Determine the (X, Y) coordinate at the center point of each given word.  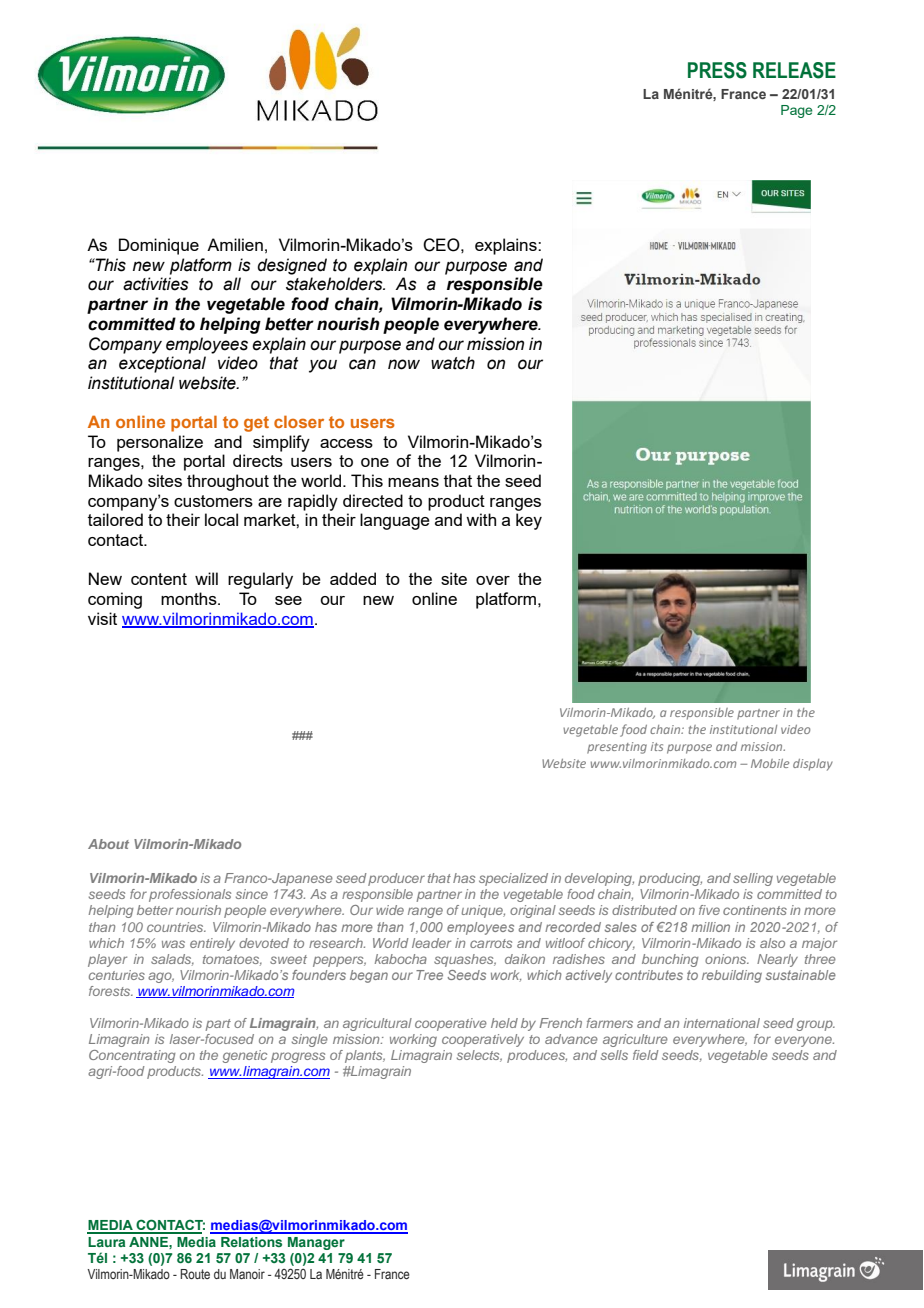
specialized (513, 879)
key (529, 521)
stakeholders (335, 284)
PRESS (717, 70)
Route (195, 1274)
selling (753, 879)
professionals (190, 895)
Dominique (159, 246)
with (481, 519)
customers (213, 501)
